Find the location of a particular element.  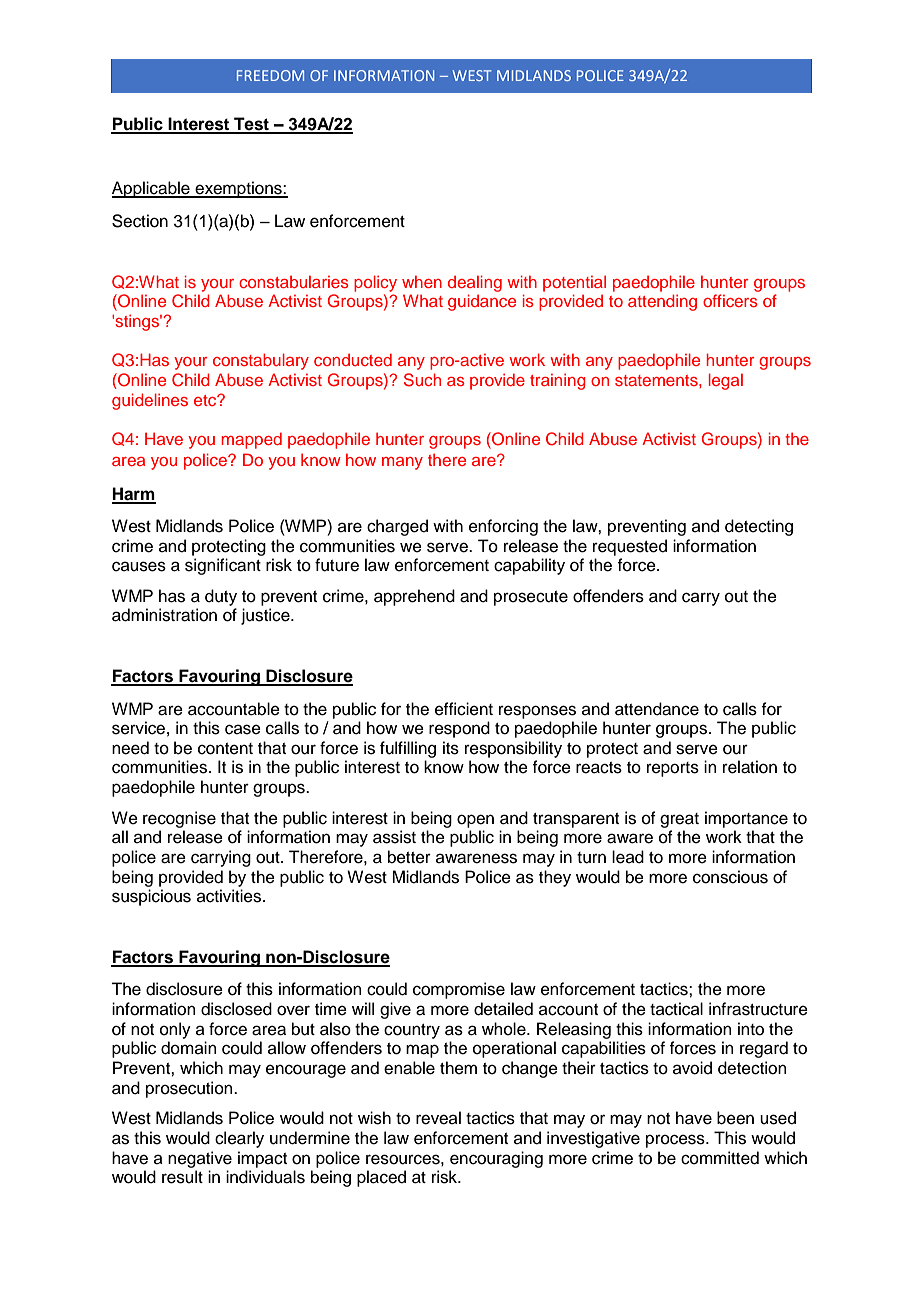

constabulary is located at coordinates (261, 361).
